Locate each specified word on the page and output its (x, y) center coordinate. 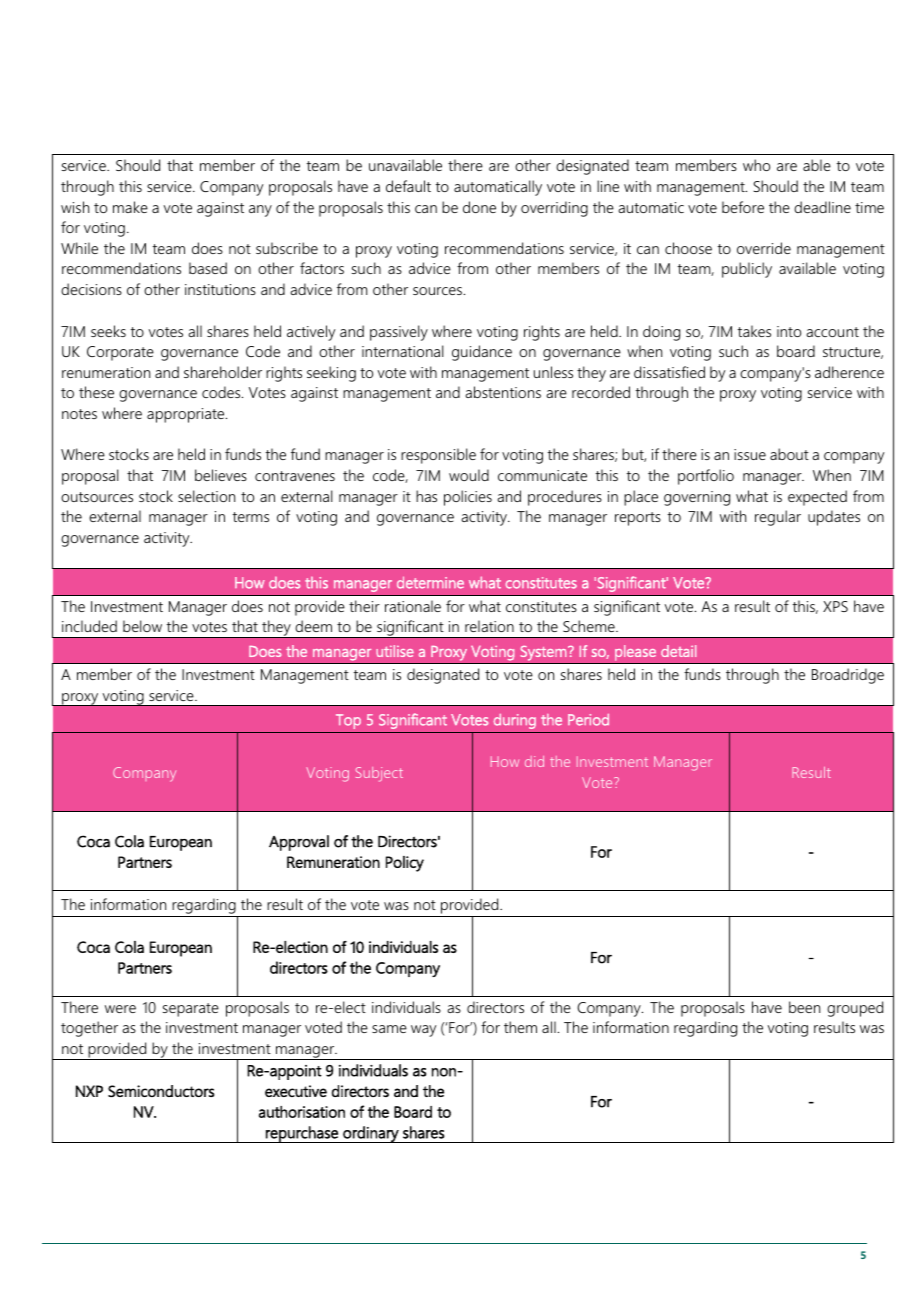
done (479, 207)
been (804, 1007)
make (130, 207)
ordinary (371, 1134)
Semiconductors (161, 1091)
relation (489, 626)
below (142, 626)
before (743, 207)
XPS (835, 606)
